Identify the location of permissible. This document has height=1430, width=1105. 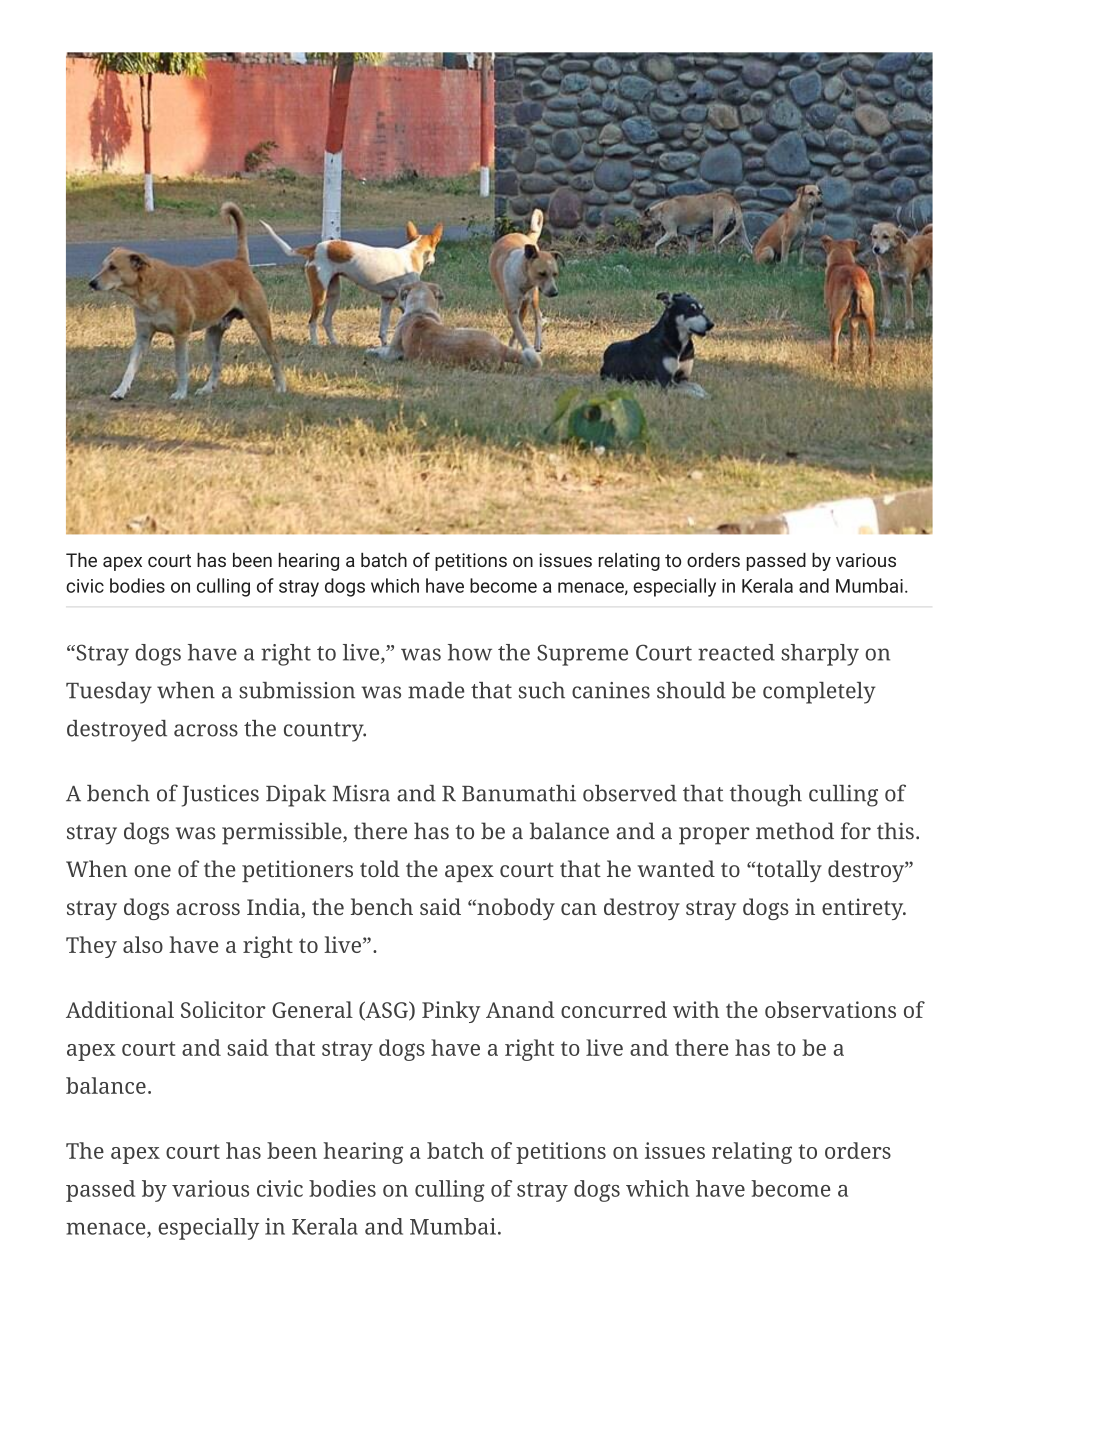
(283, 833).
